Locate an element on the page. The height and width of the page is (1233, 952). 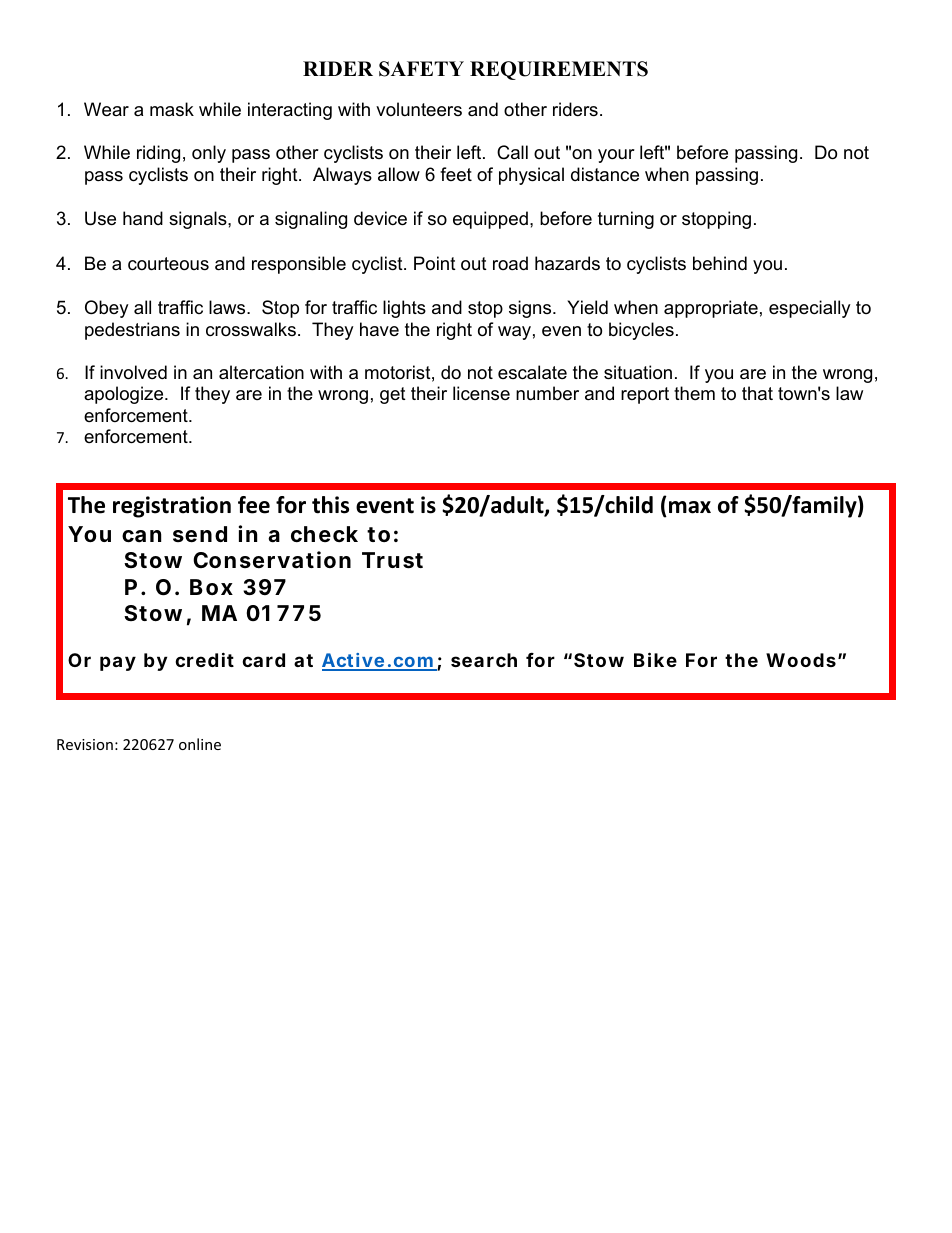
REQUIREMENTS is located at coordinates (559, 70).
